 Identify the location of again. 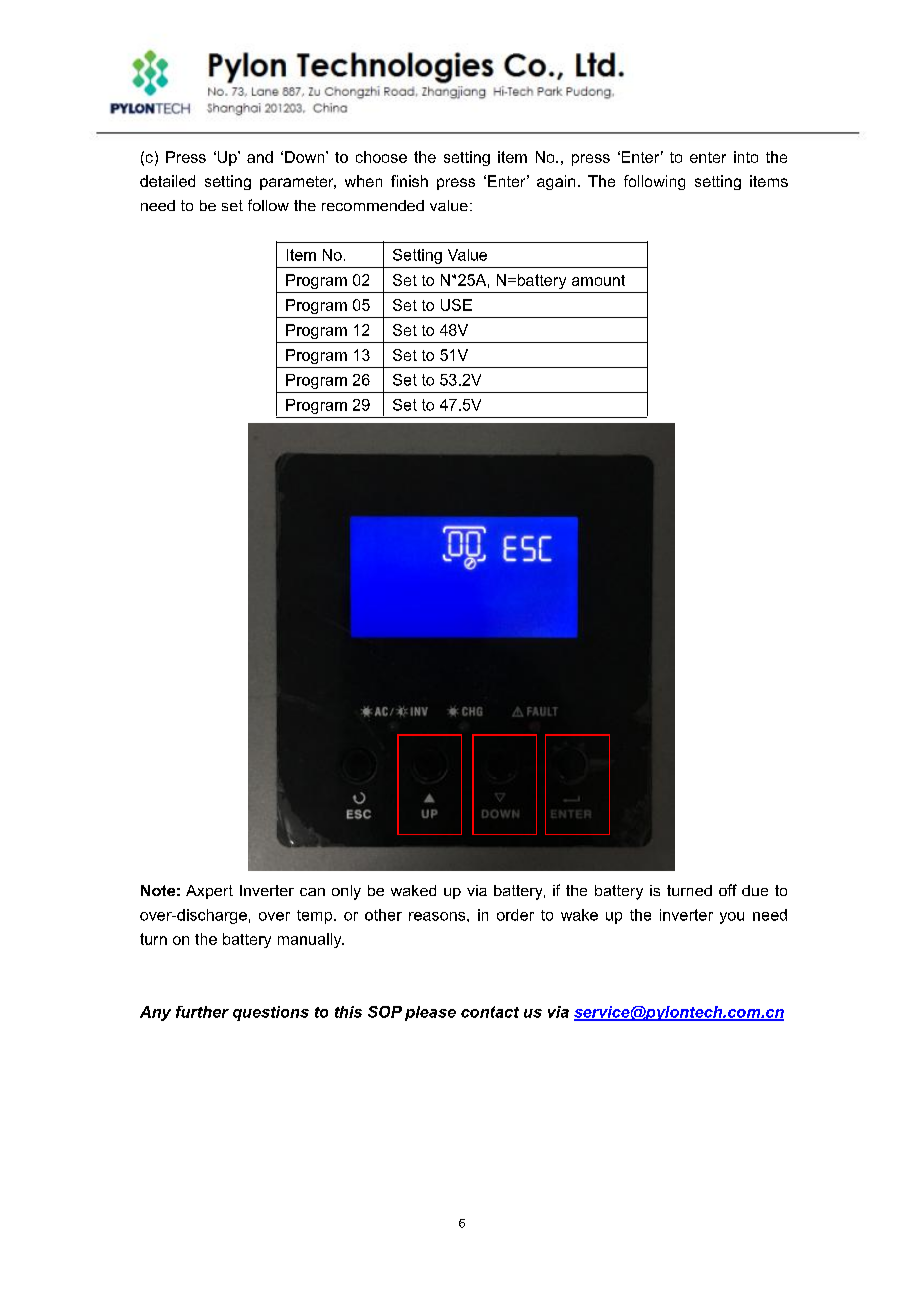
(556, 182).
